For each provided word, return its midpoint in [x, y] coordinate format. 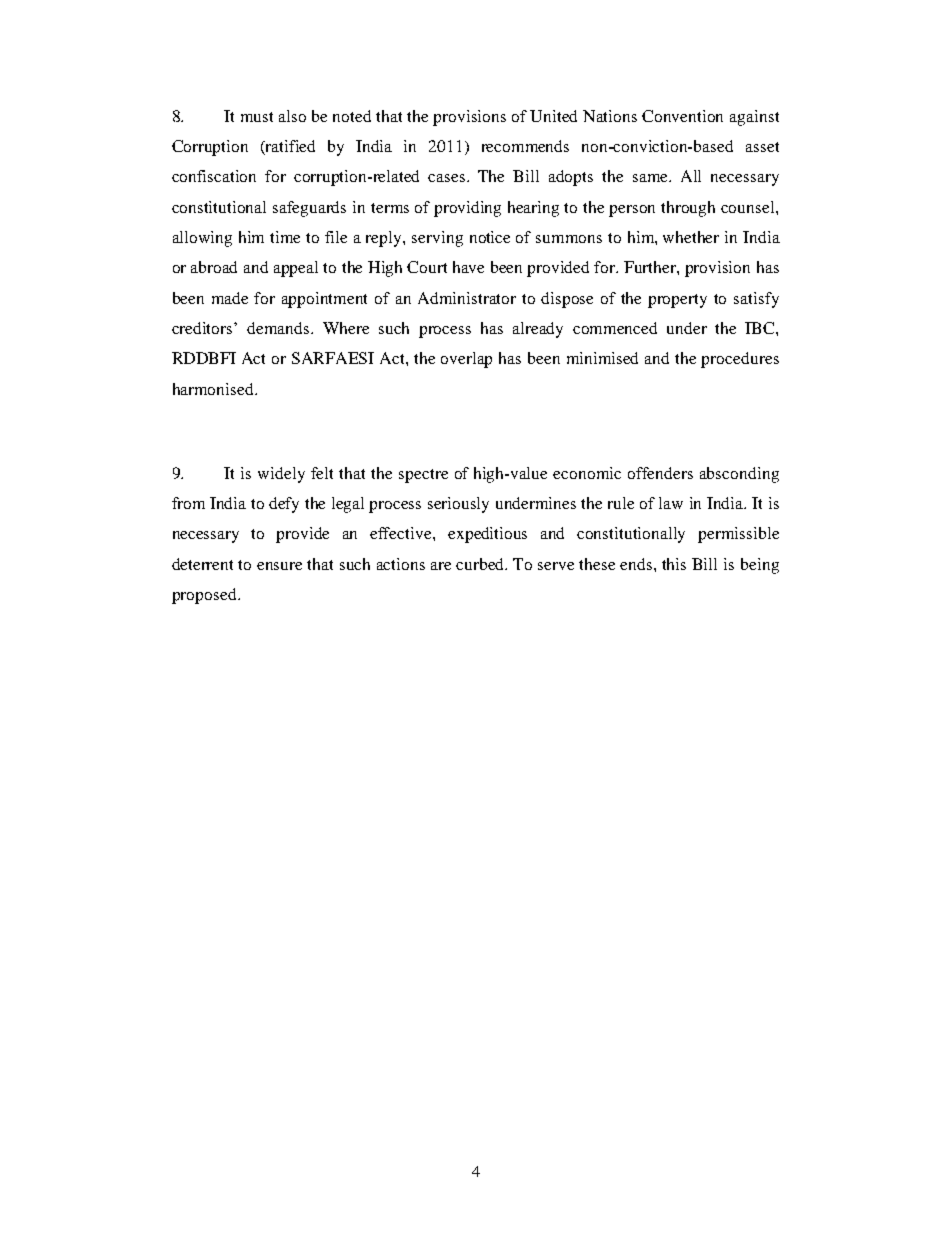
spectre [423, 476]
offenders [660, 473]
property [677, 301]
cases [448, 178]
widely [281, 475]
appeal [296, 269]
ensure [279, 566]
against [754, 118]
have [468, 267]
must [257, 117]
